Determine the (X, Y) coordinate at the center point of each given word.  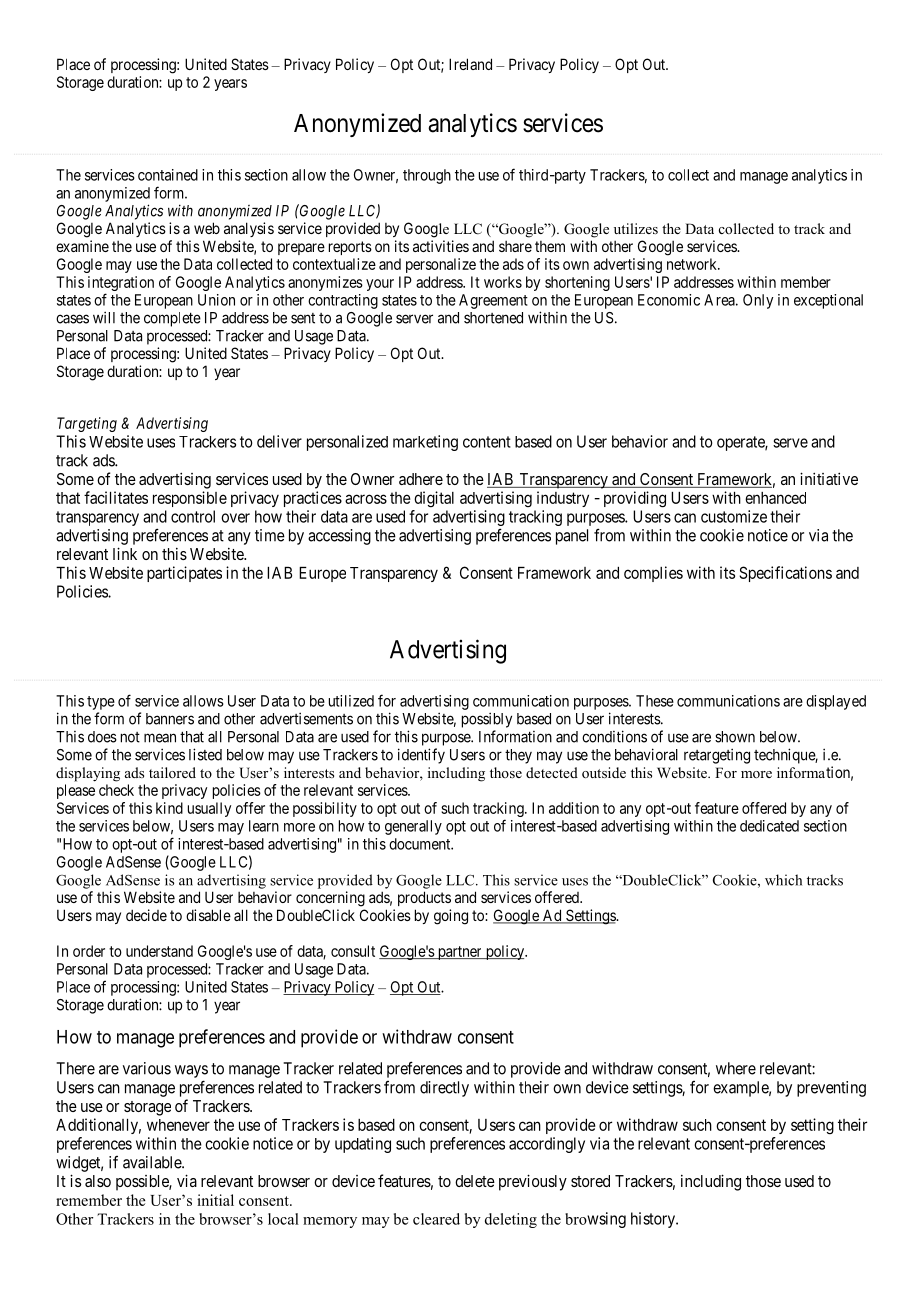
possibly (487, 720)
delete (475, 1181)
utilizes (636, 228)
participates (184, 574)
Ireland (470, 64)
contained (168, 175)
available (153, 1162)
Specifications (785, 574)
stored (590, 1181)
